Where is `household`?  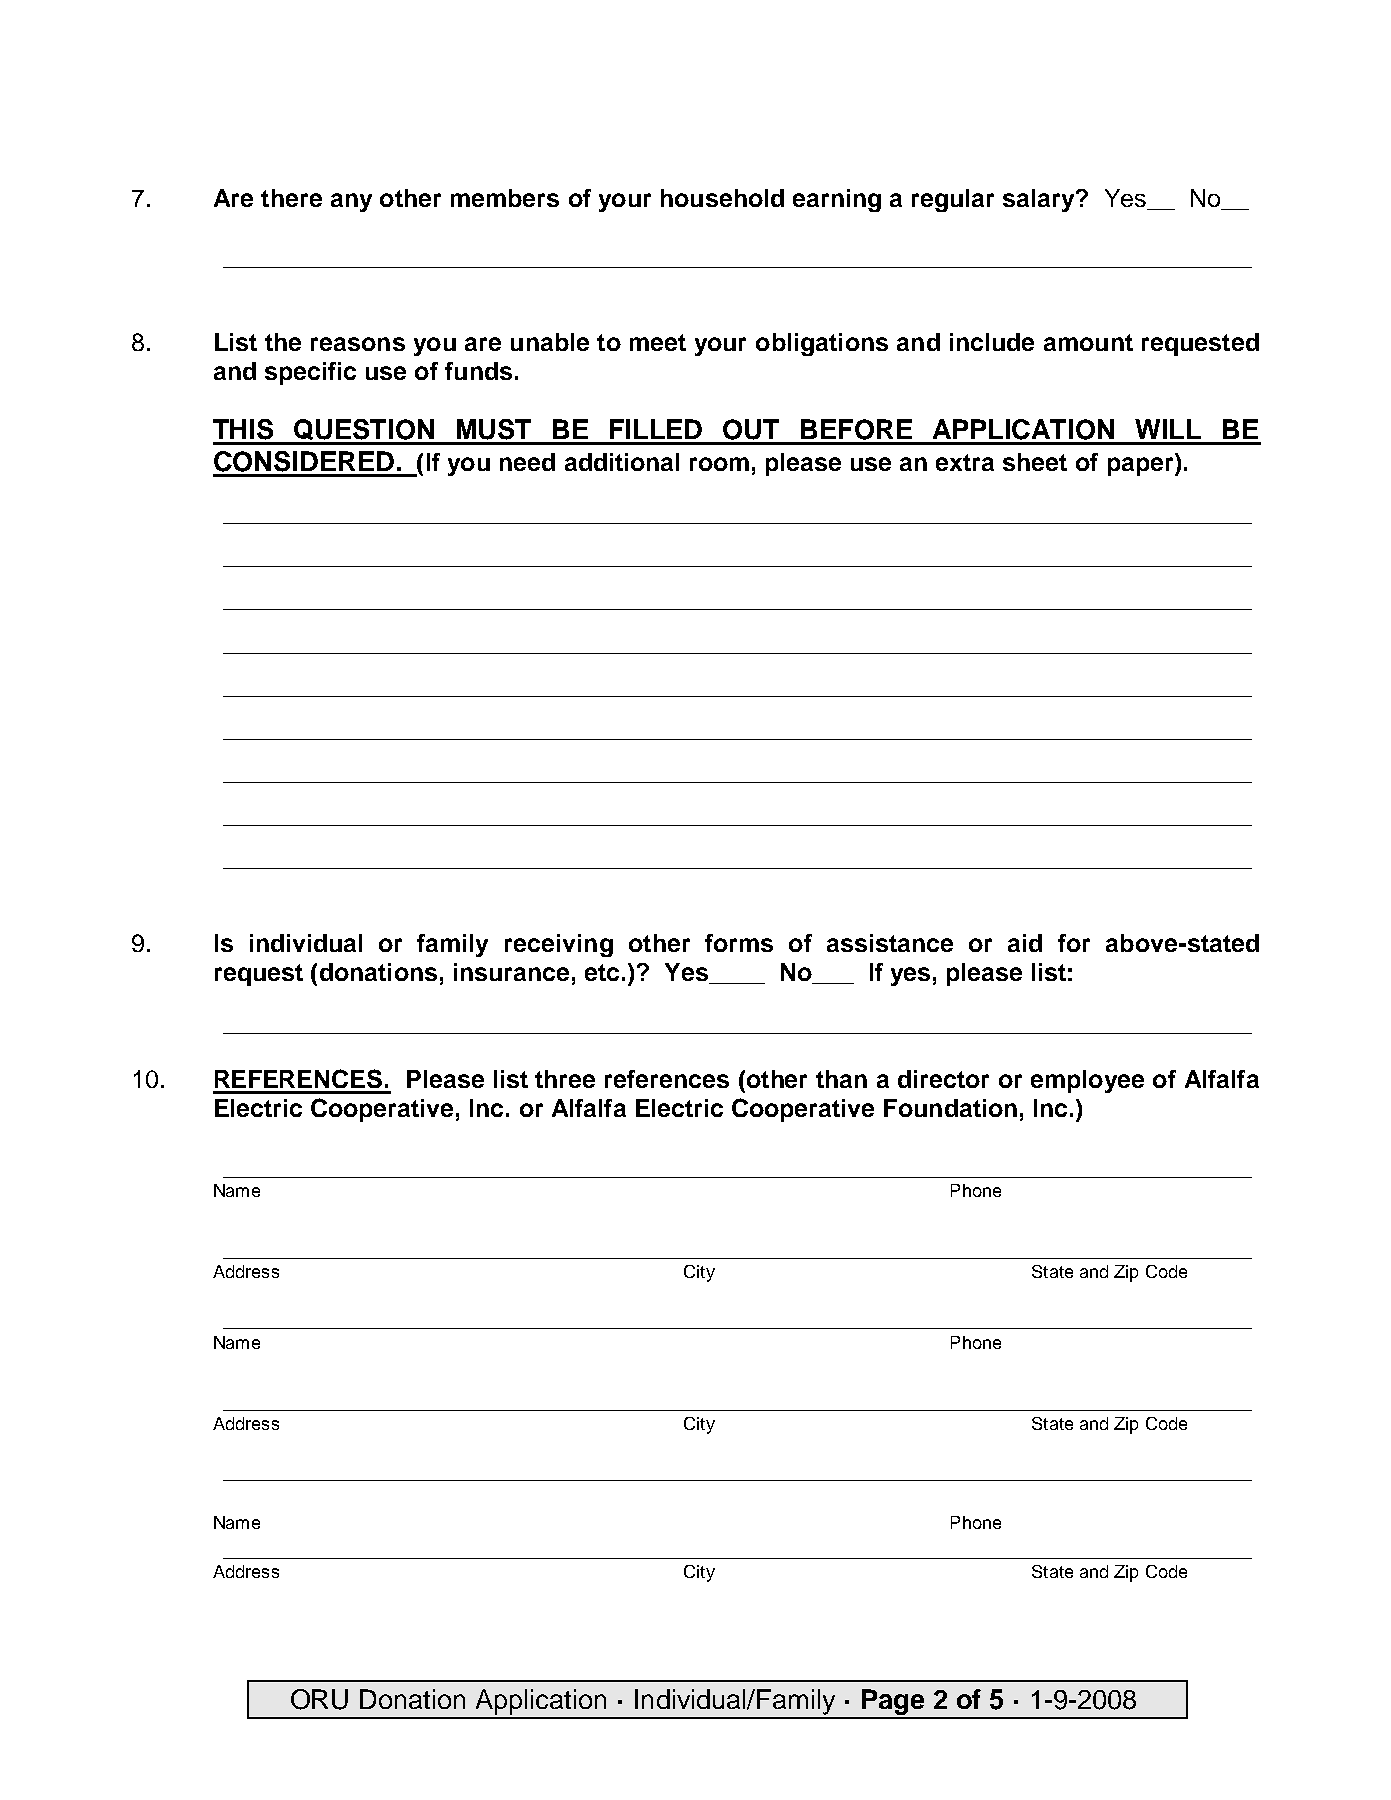 household is located at coordinates (722, 198).
